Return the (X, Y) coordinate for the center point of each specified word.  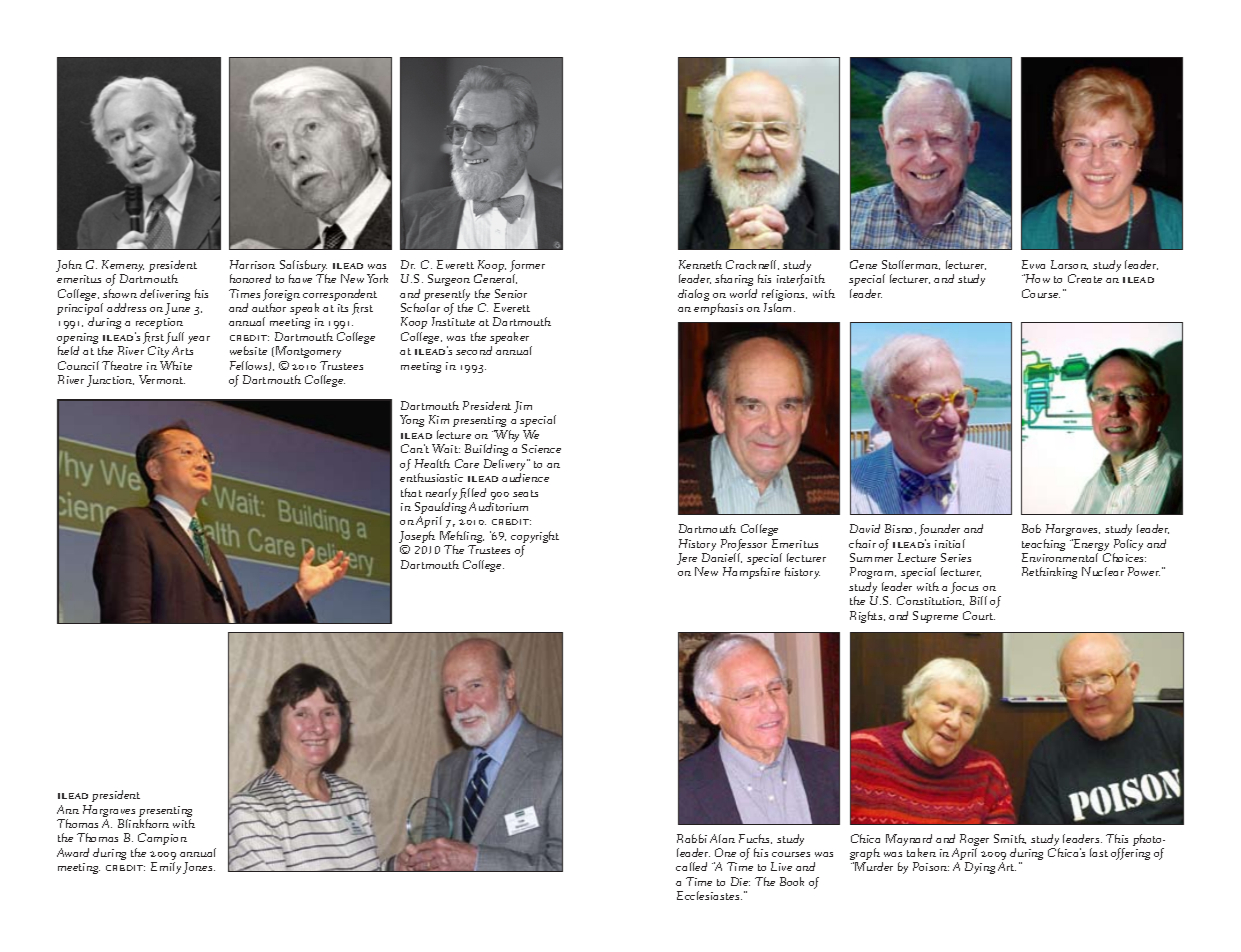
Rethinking (1049, 573)
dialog (693, 295)
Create (1085, 278)
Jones (199, 868)
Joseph (417, 538)
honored (250, 278)
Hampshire (751, 573)
